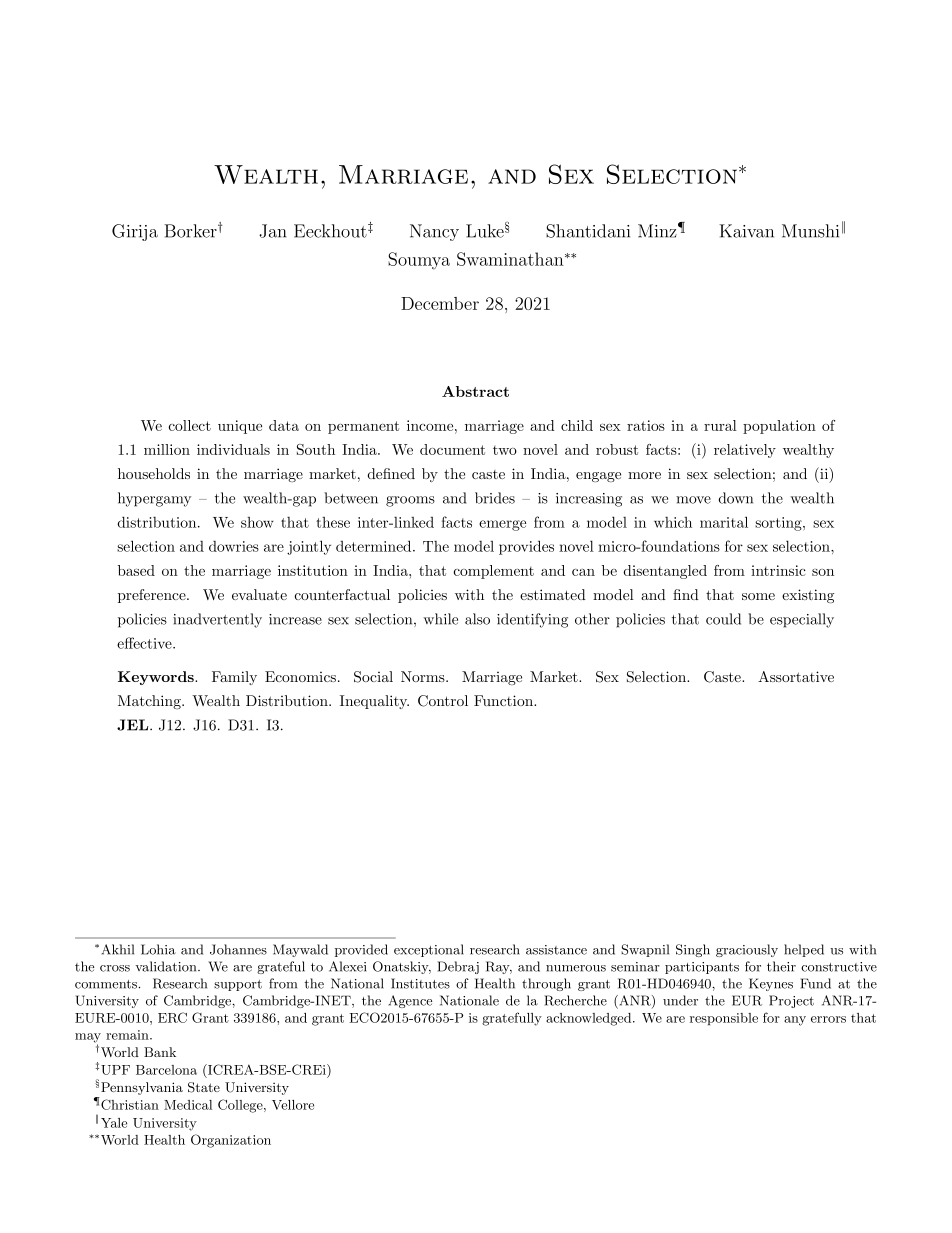 The image size is (952, 1233). What do you see at coordinates (588, 1019) in the image?
I see `acknowledged` at bounding box center [588, 1019].
